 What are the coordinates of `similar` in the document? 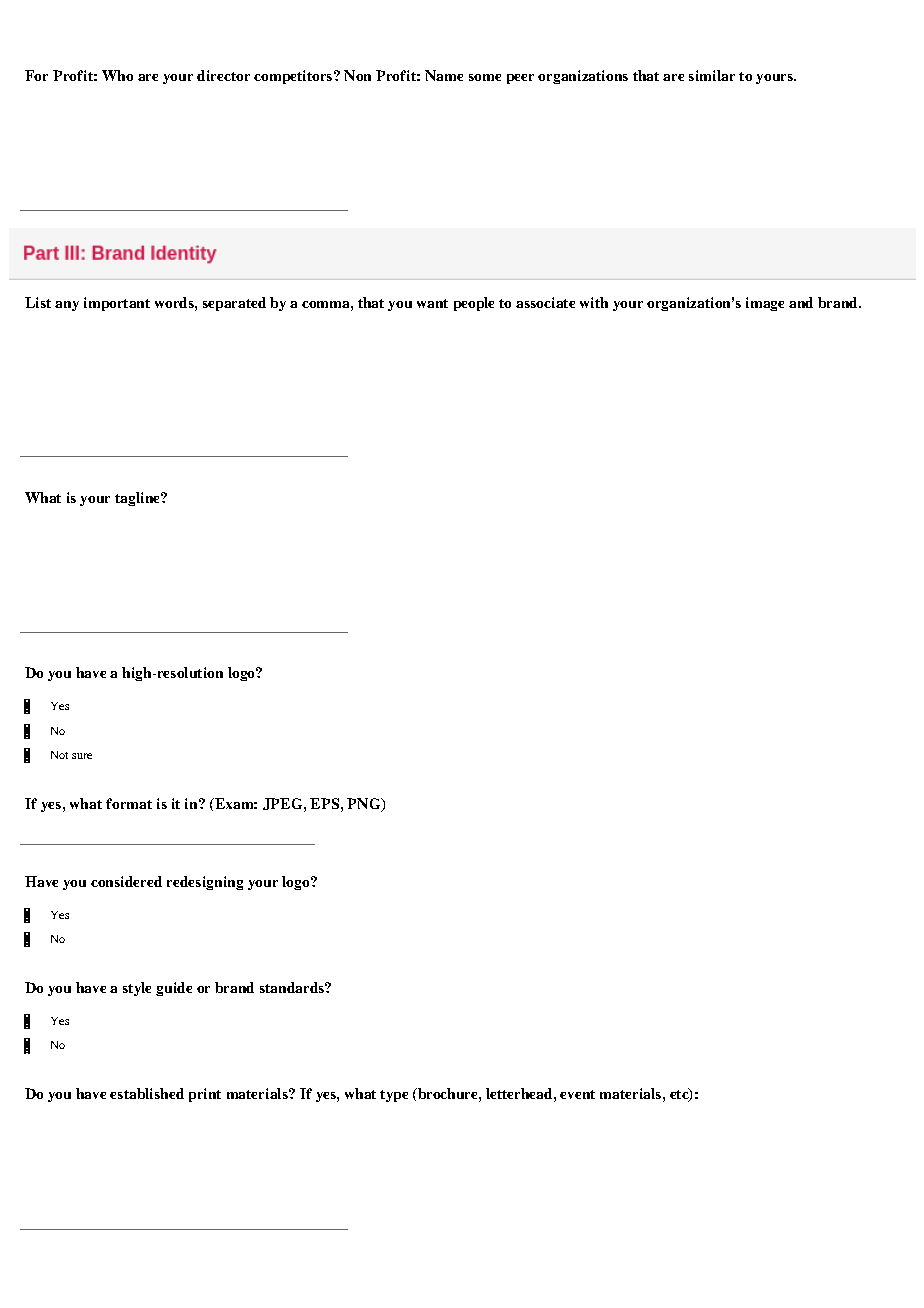 It's located at (712, 75).
